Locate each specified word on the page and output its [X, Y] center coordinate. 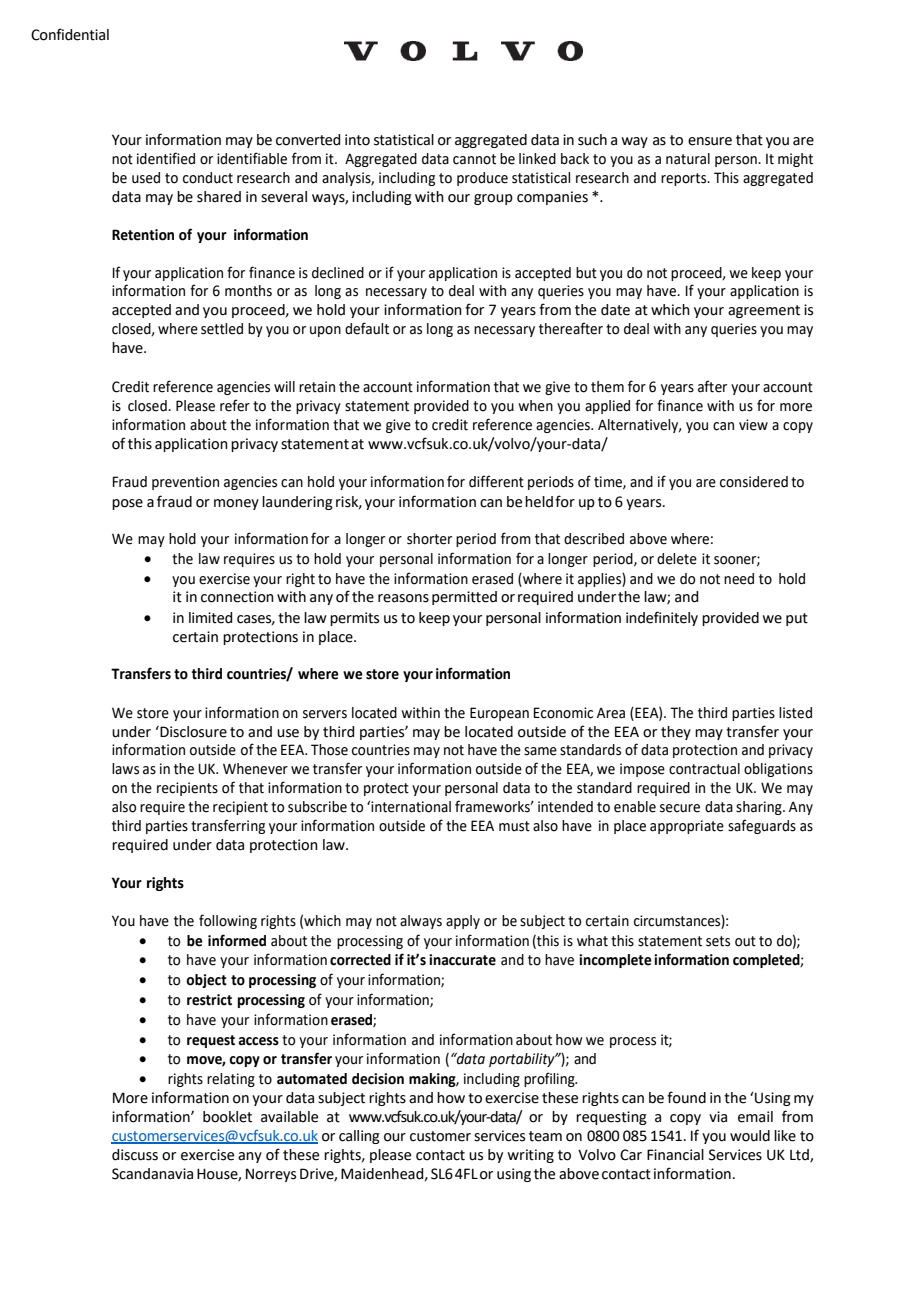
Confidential [70, 34]
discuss [135, 1155]
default [367, 328]
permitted [464, 598]
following [228, 921]
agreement [764, 311]
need [739, 579]
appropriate [687, 827]
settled [222, 329]
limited [210, 618]
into [357, 140]
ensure [710, 141]
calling [359, 1137]
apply [463, 922]
